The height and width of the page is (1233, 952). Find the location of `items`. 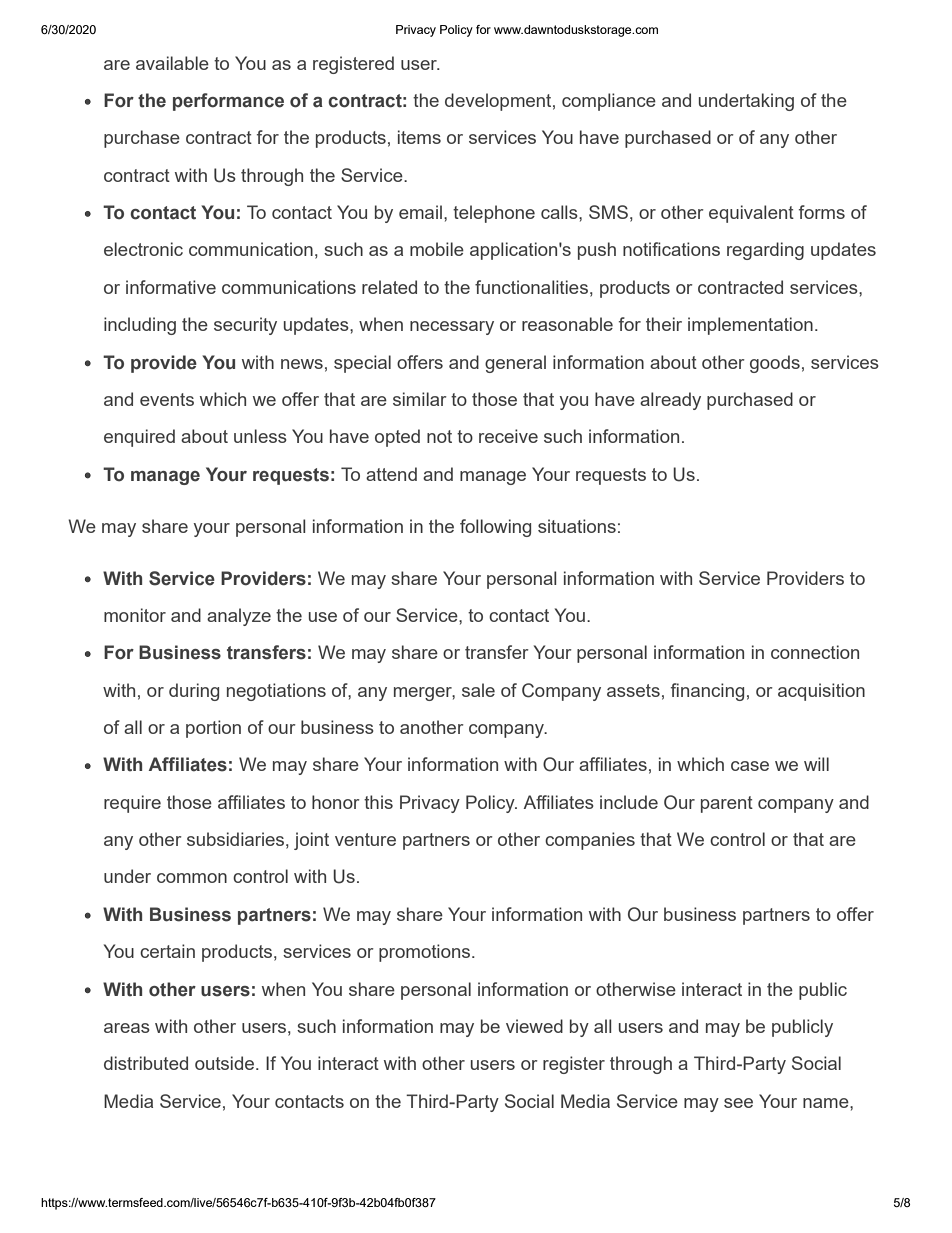

items is located at coordinates (419, 137).
